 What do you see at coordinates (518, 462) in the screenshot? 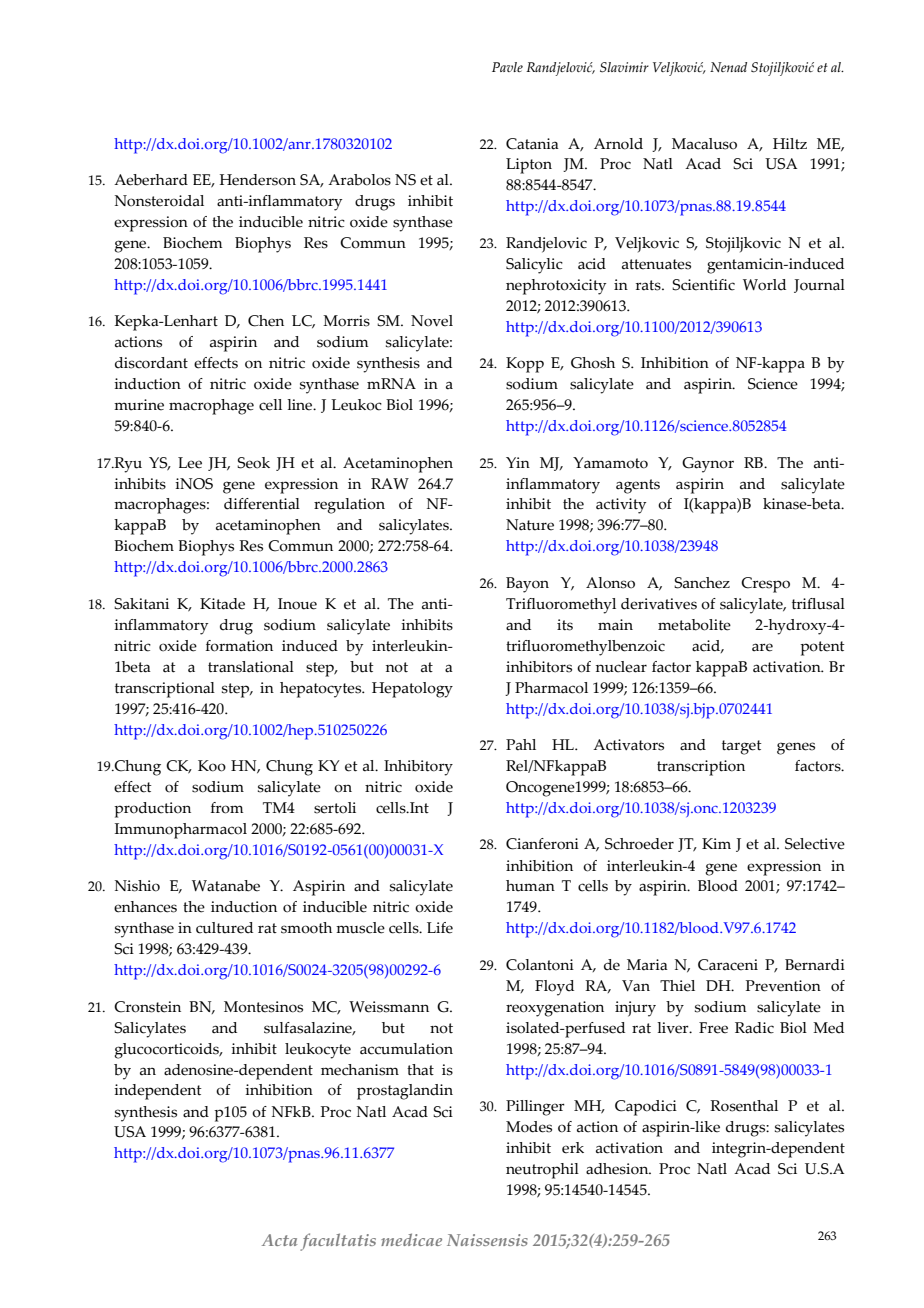
I see `Yin` at bounding box center [518, 462].
